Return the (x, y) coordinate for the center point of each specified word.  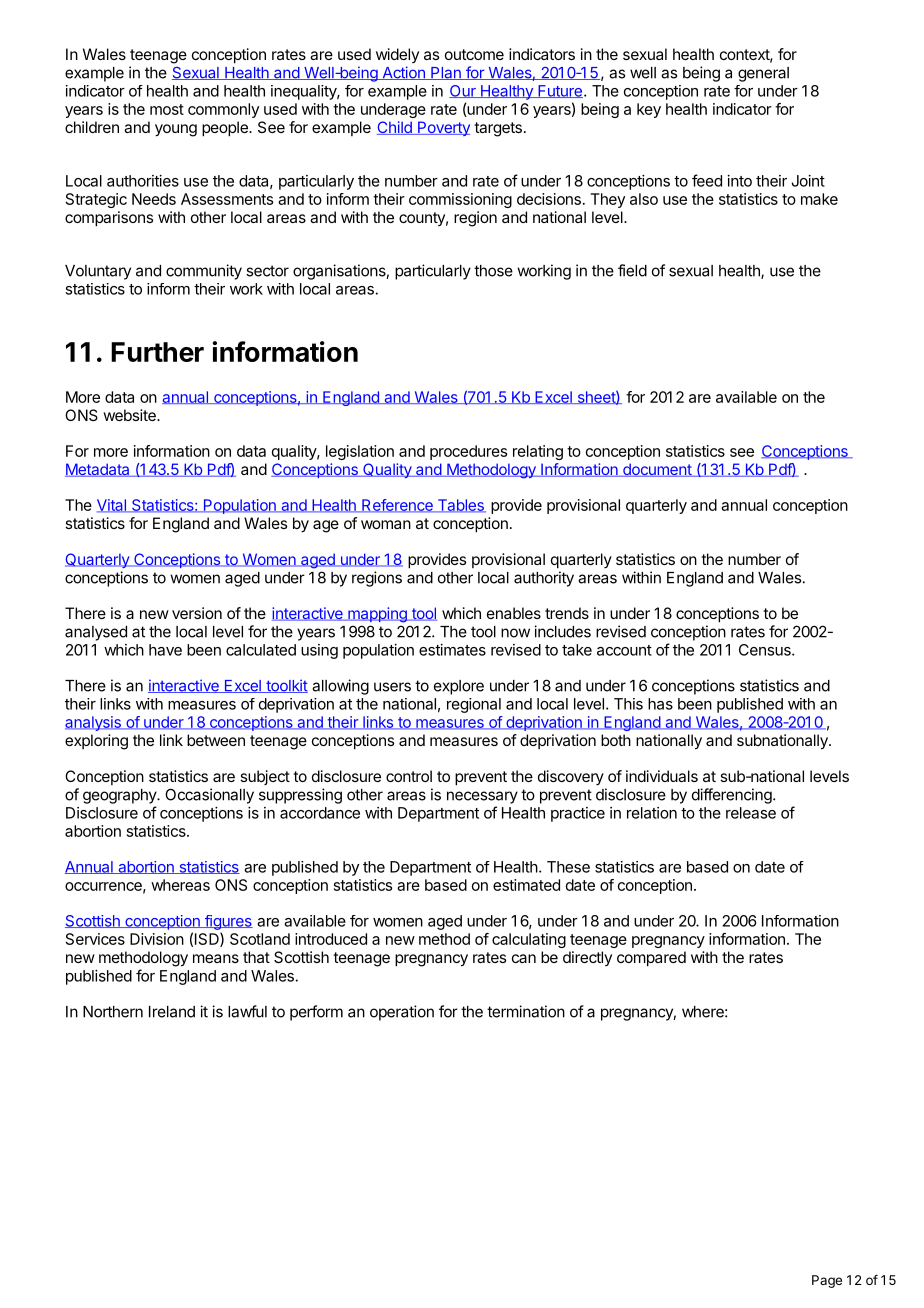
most (167, 109)
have (165, 650)
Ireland (172, 1012)
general (763, 74)
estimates (452, 650)
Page (827, 1281)
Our (463, 91)
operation (402, 1013)
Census (766, 650)
